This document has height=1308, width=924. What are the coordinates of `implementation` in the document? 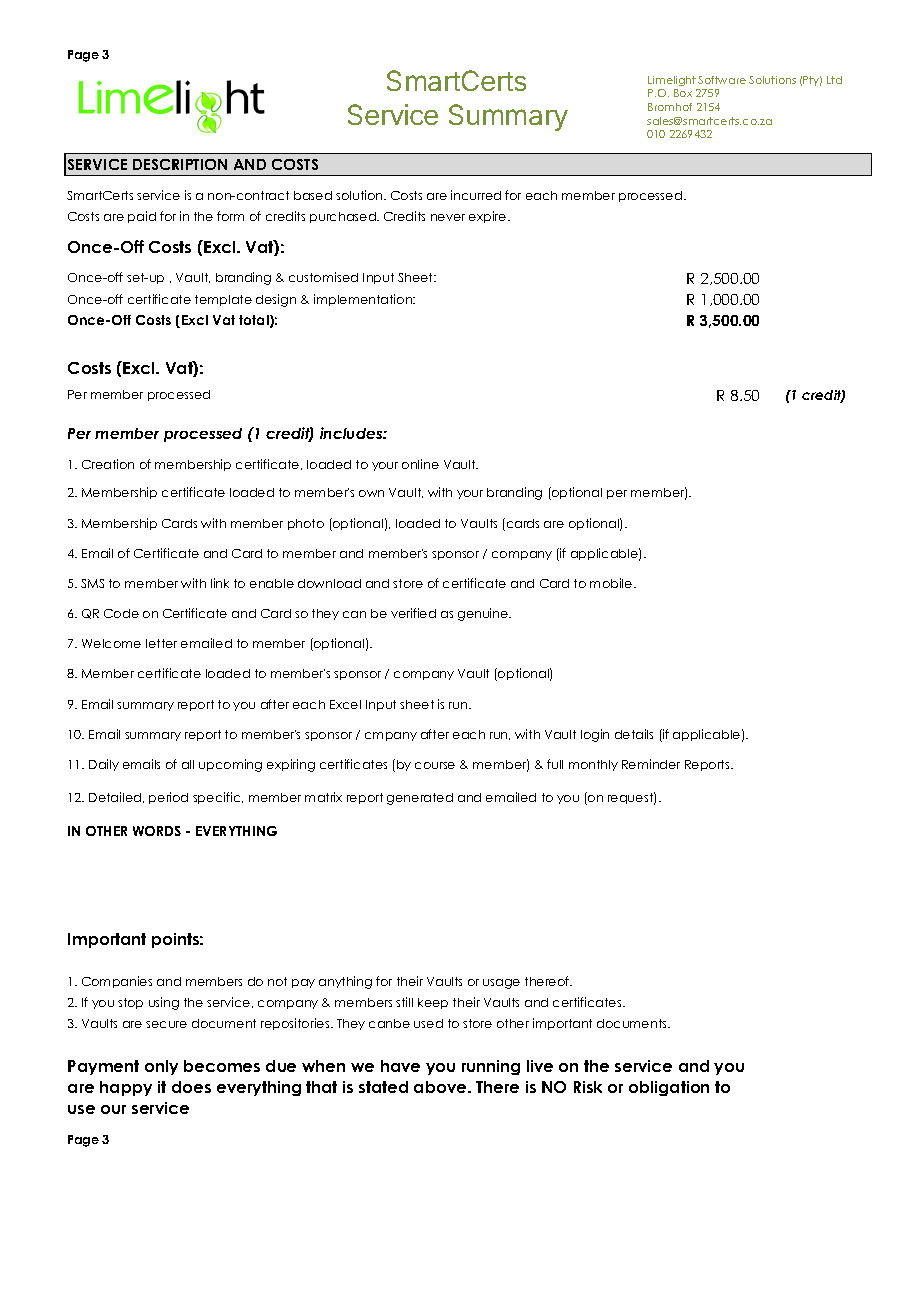 It's located at (364, 300).
